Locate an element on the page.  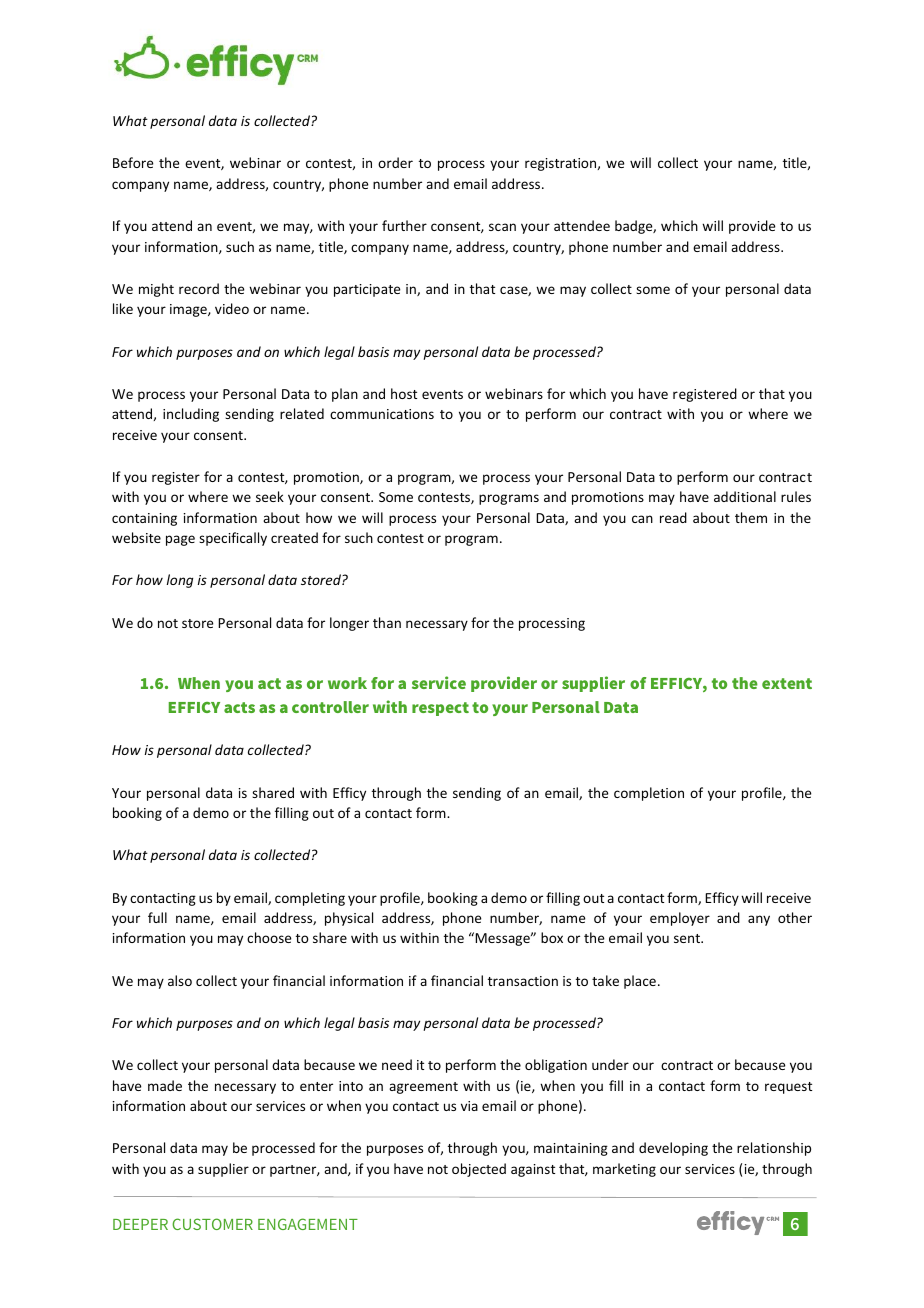
developing is located at coordinates (673, 1149).
